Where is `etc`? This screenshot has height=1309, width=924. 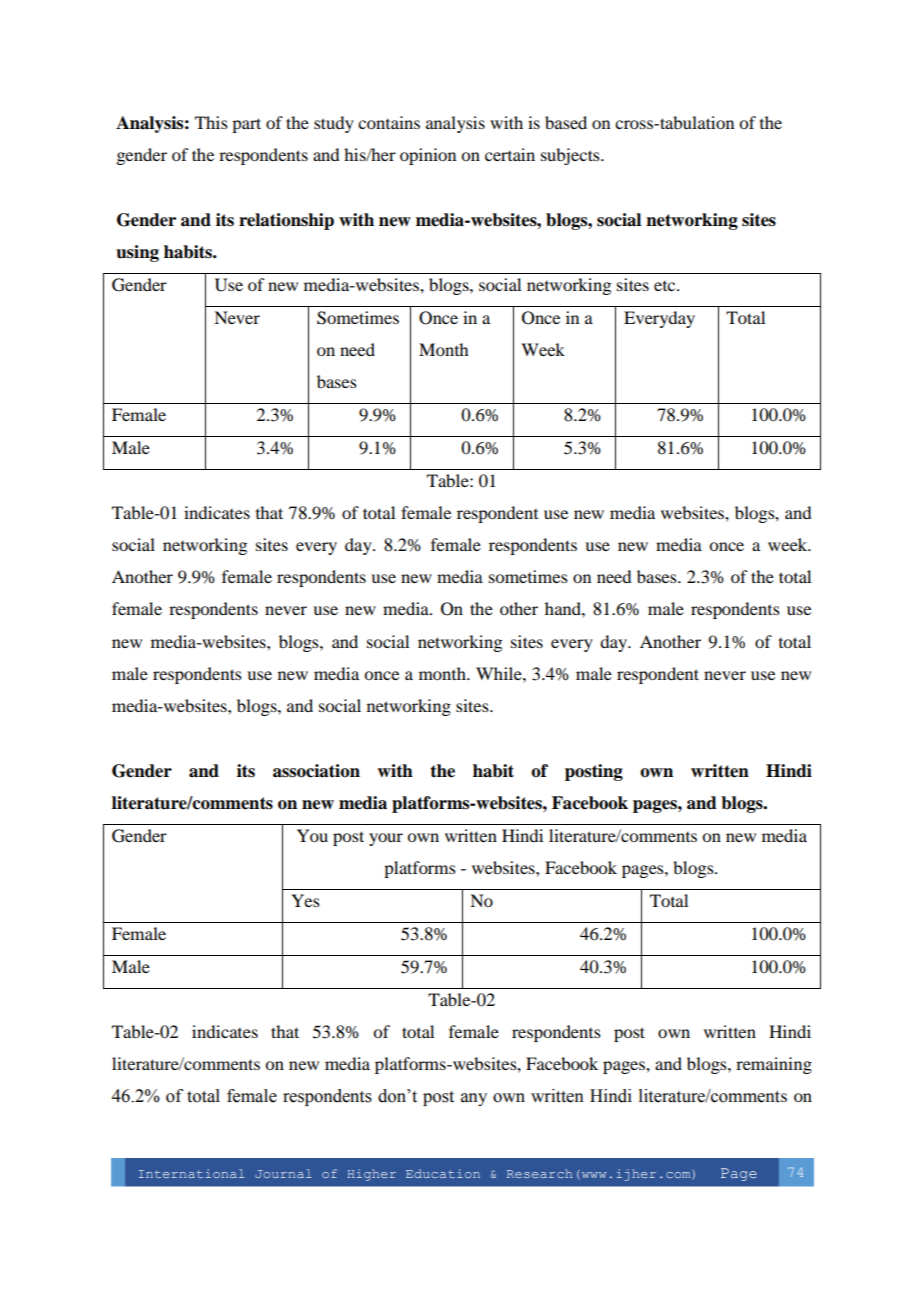 etc is located at coordinates (666, 286).
